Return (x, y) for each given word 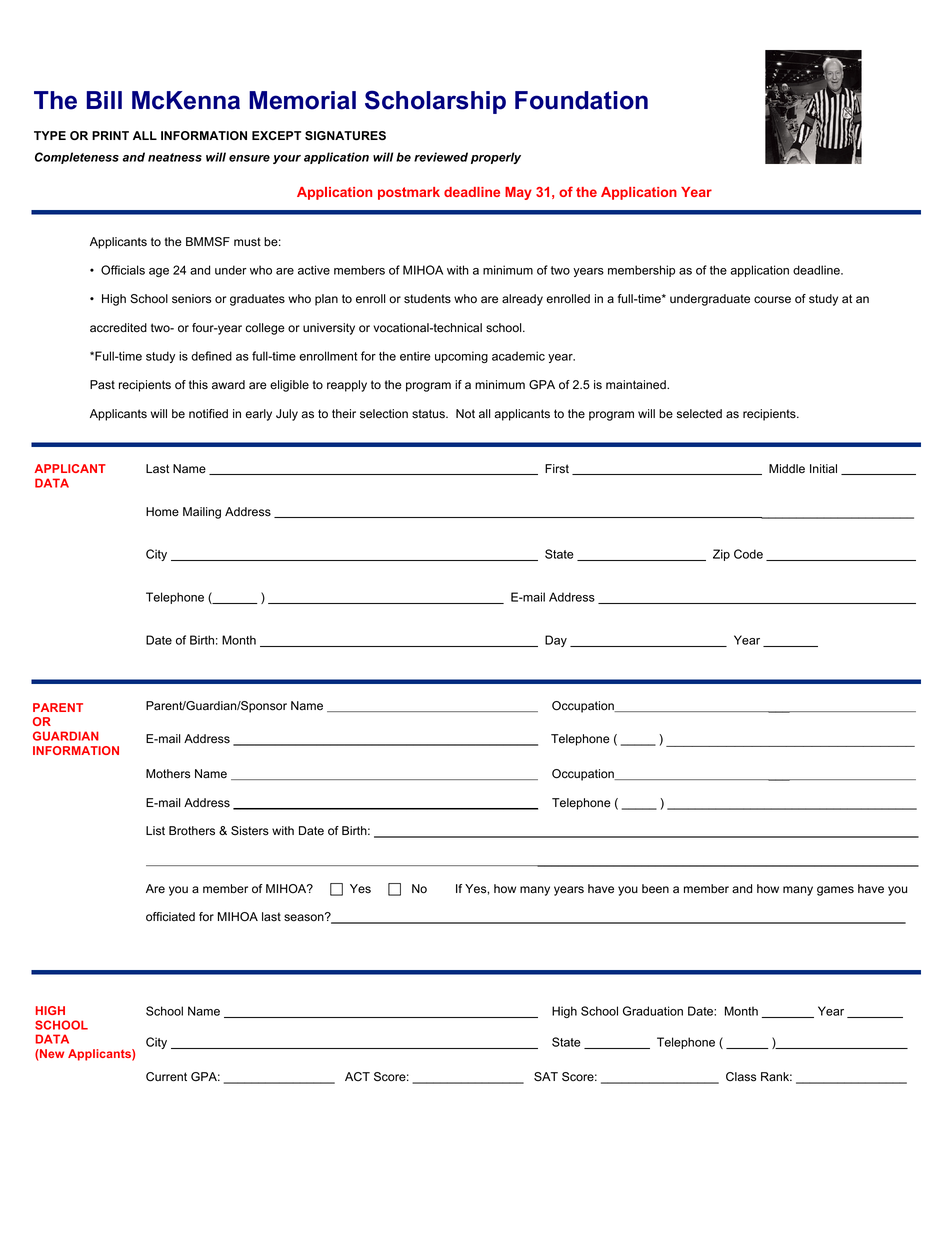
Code (748, 554)
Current (166, 1077)
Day (556, 641)
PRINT (110, 135)
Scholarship (435, 102)
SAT (546, 1077)
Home (162, 512)
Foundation (581, 100)
